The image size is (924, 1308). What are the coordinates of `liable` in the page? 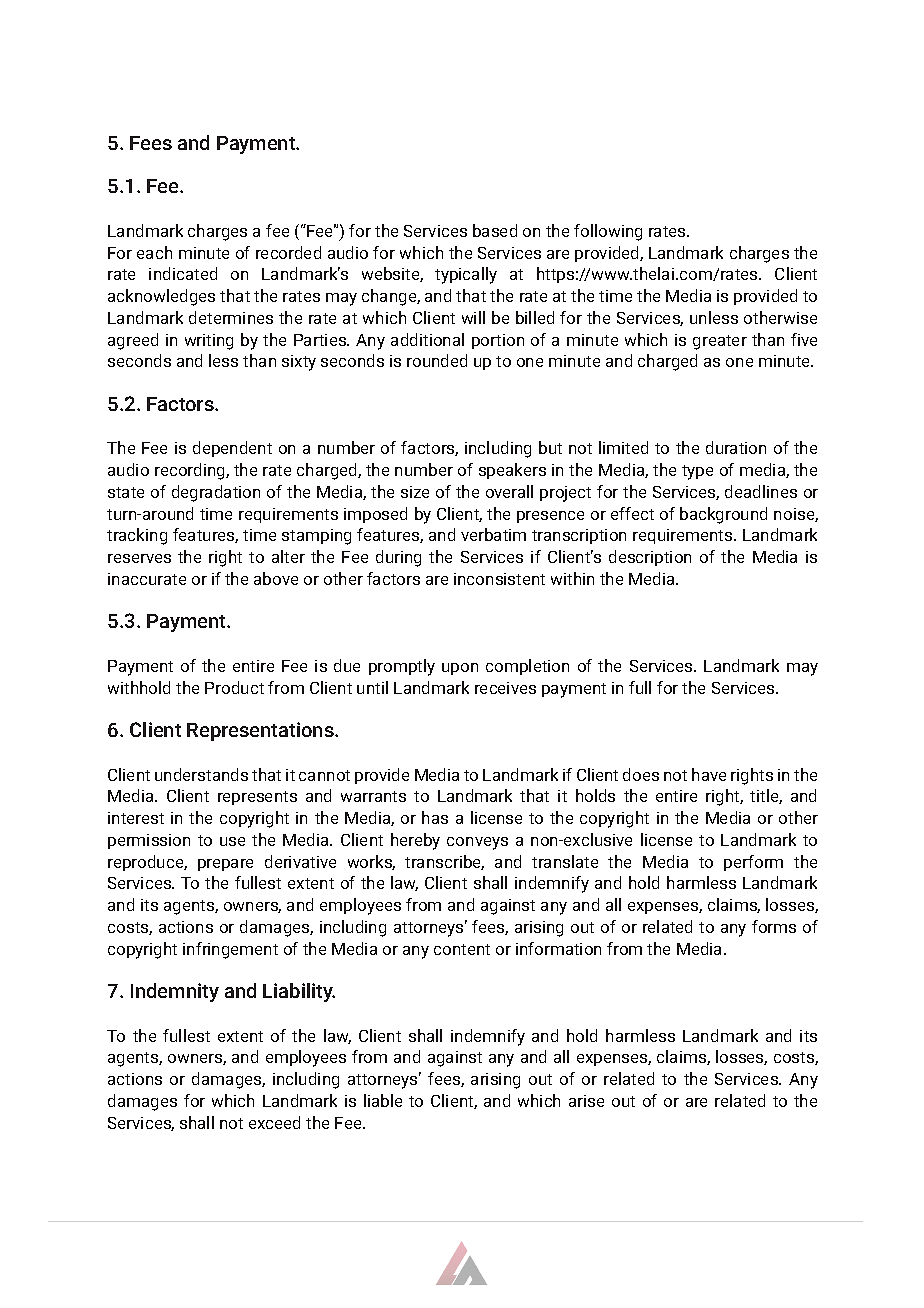 It's located at (383, 1100).
